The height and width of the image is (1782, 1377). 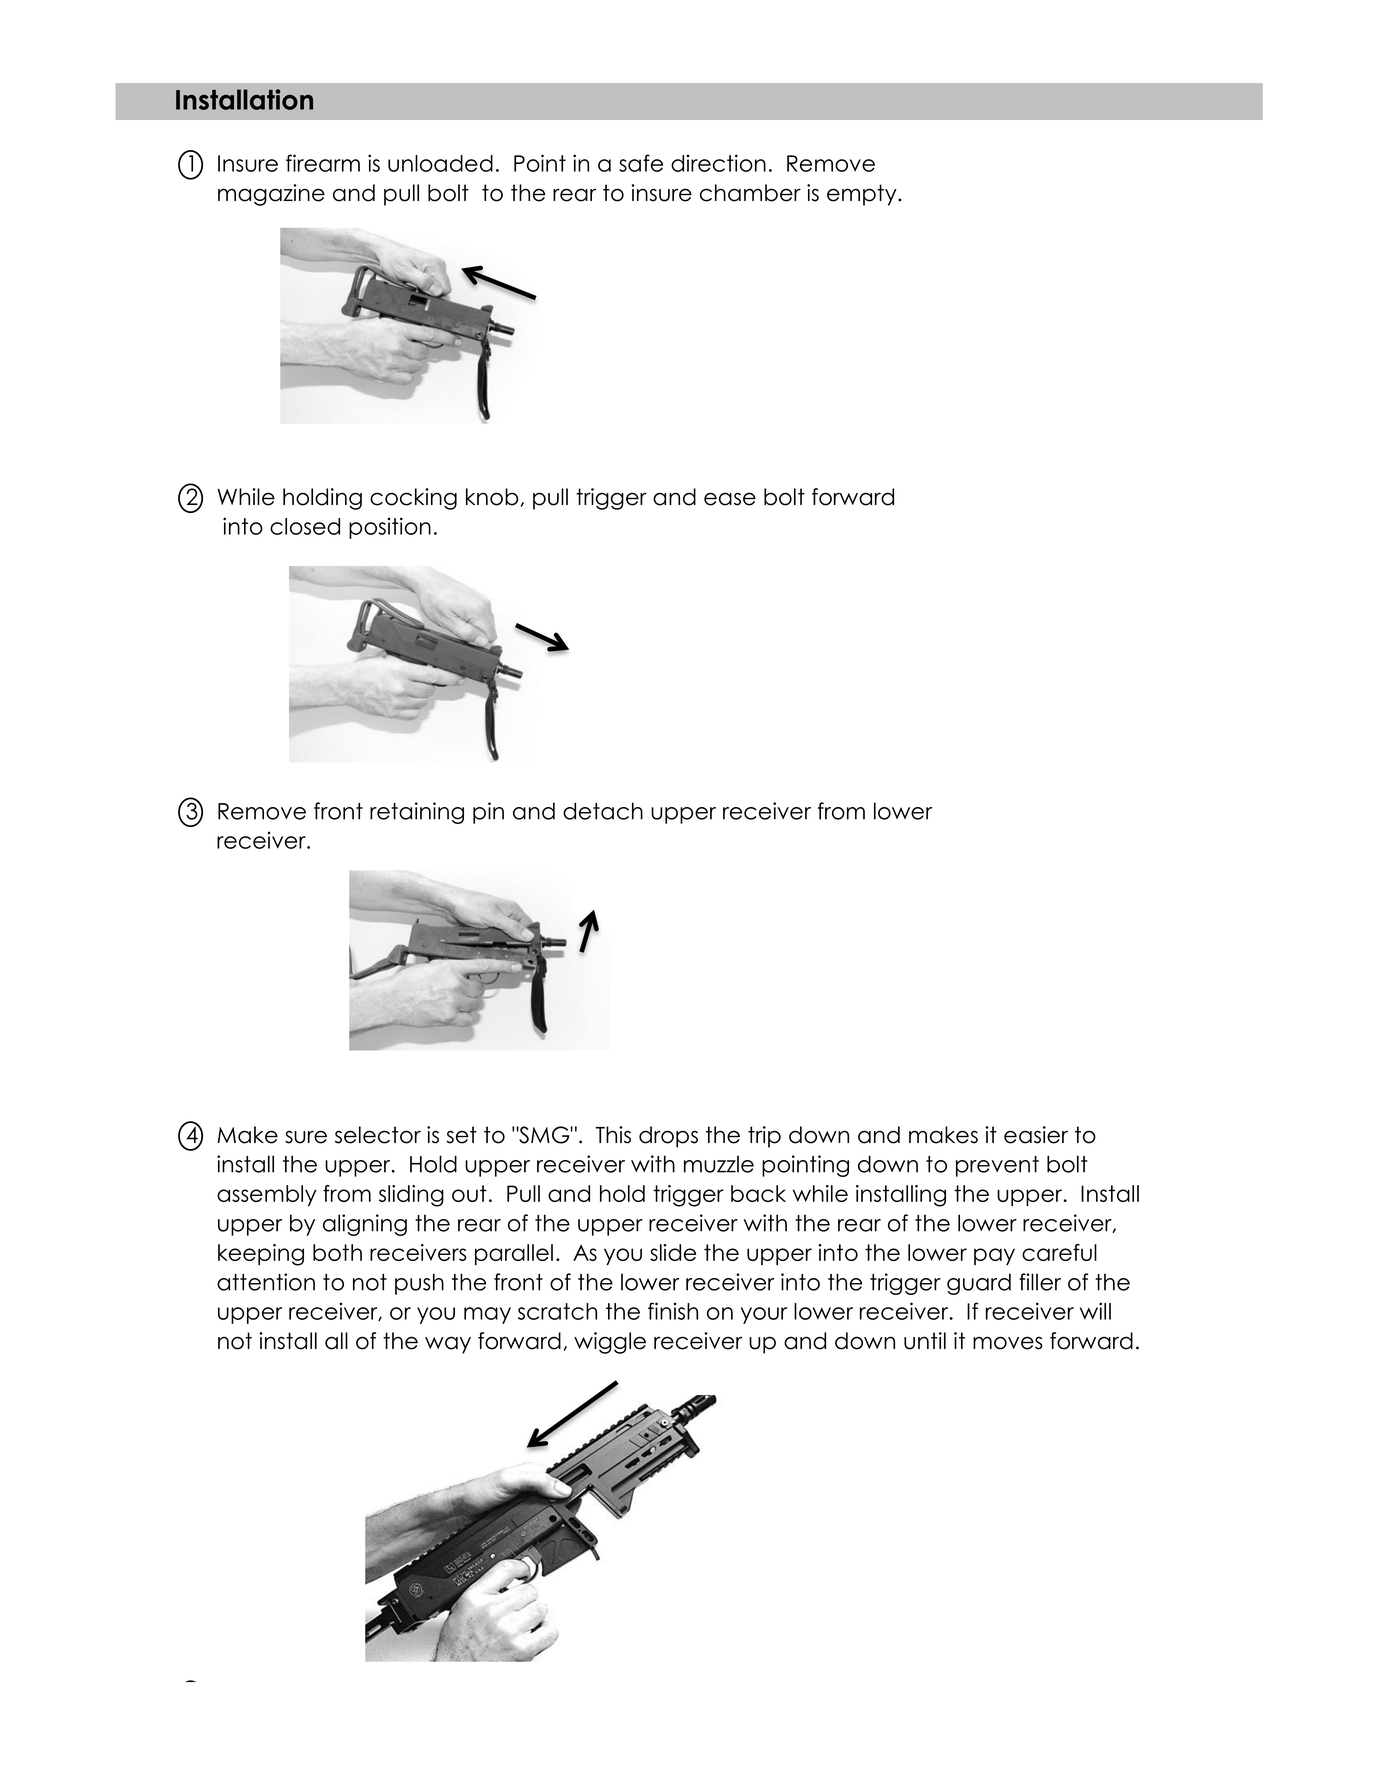 I want to click on empty, so click(x=863, y=195).
